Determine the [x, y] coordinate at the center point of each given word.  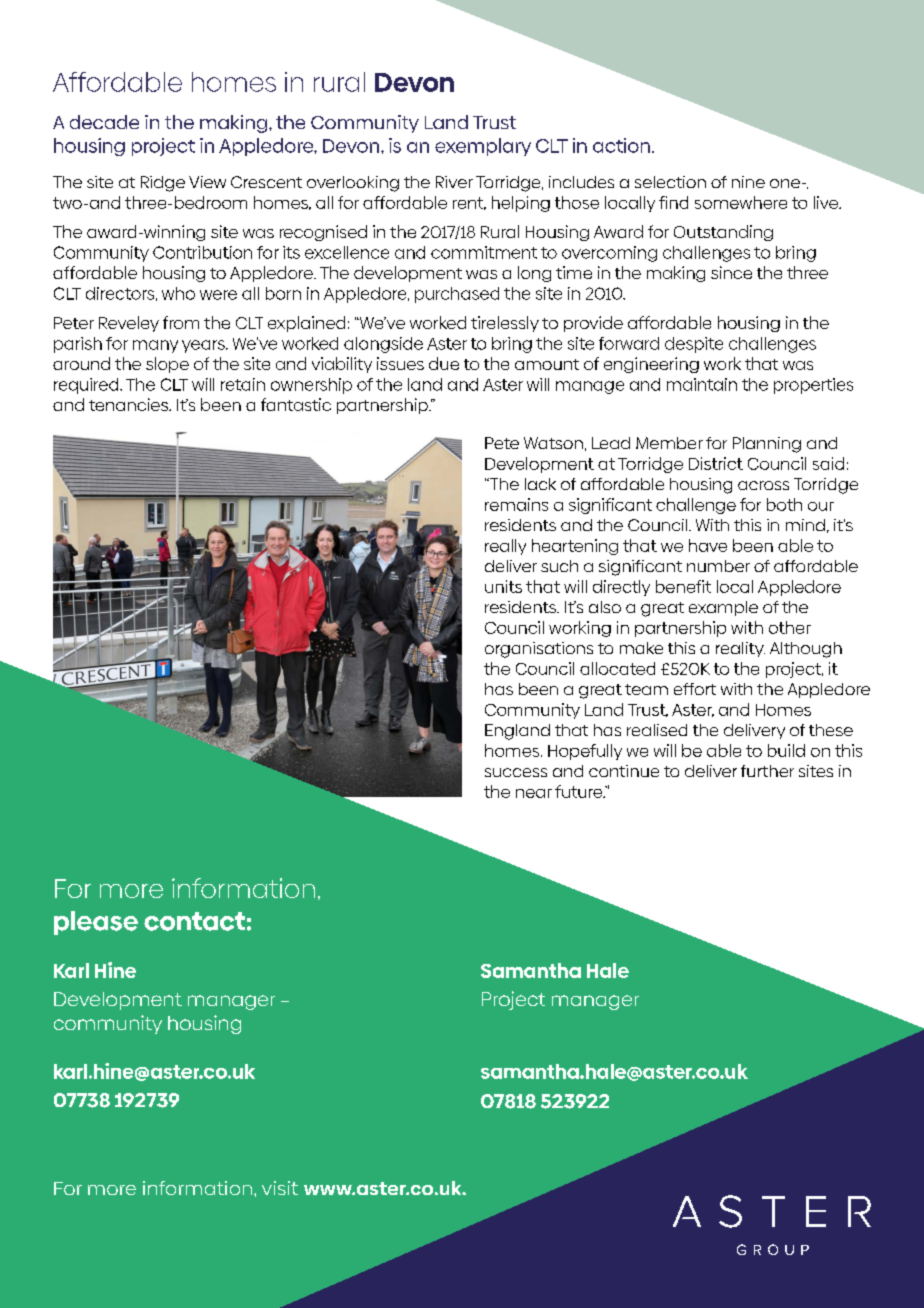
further [767, 771]
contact [194, 921]
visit [280, 1188]
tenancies [129, 404]
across [763, 485]
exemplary [483, 147]
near [534, 793]
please [96, 923]
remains [516, 504]
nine [748, 182]
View [207, 182]
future [580, 791]
